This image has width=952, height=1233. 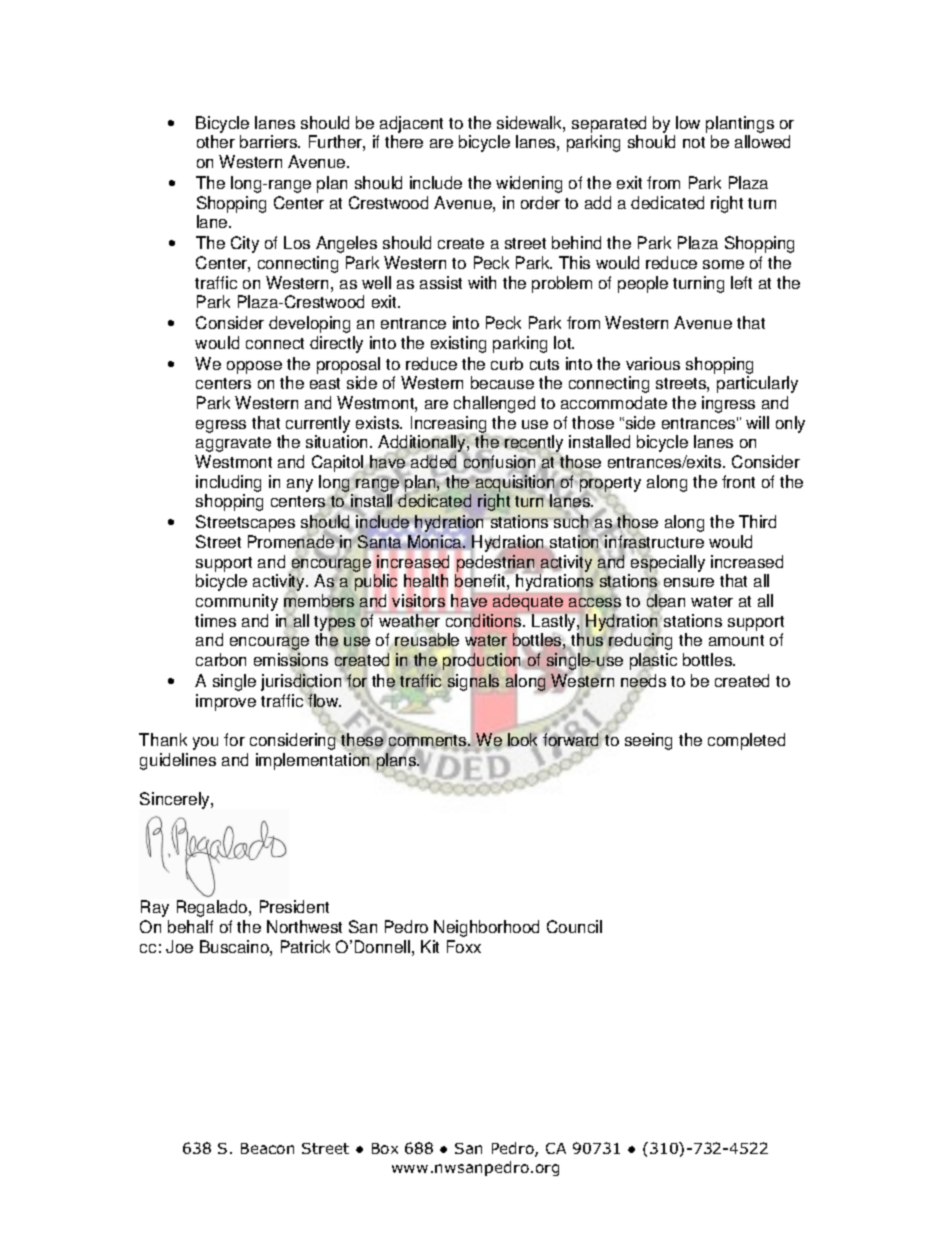 I want to click on not, so click(x=694, y=142).
